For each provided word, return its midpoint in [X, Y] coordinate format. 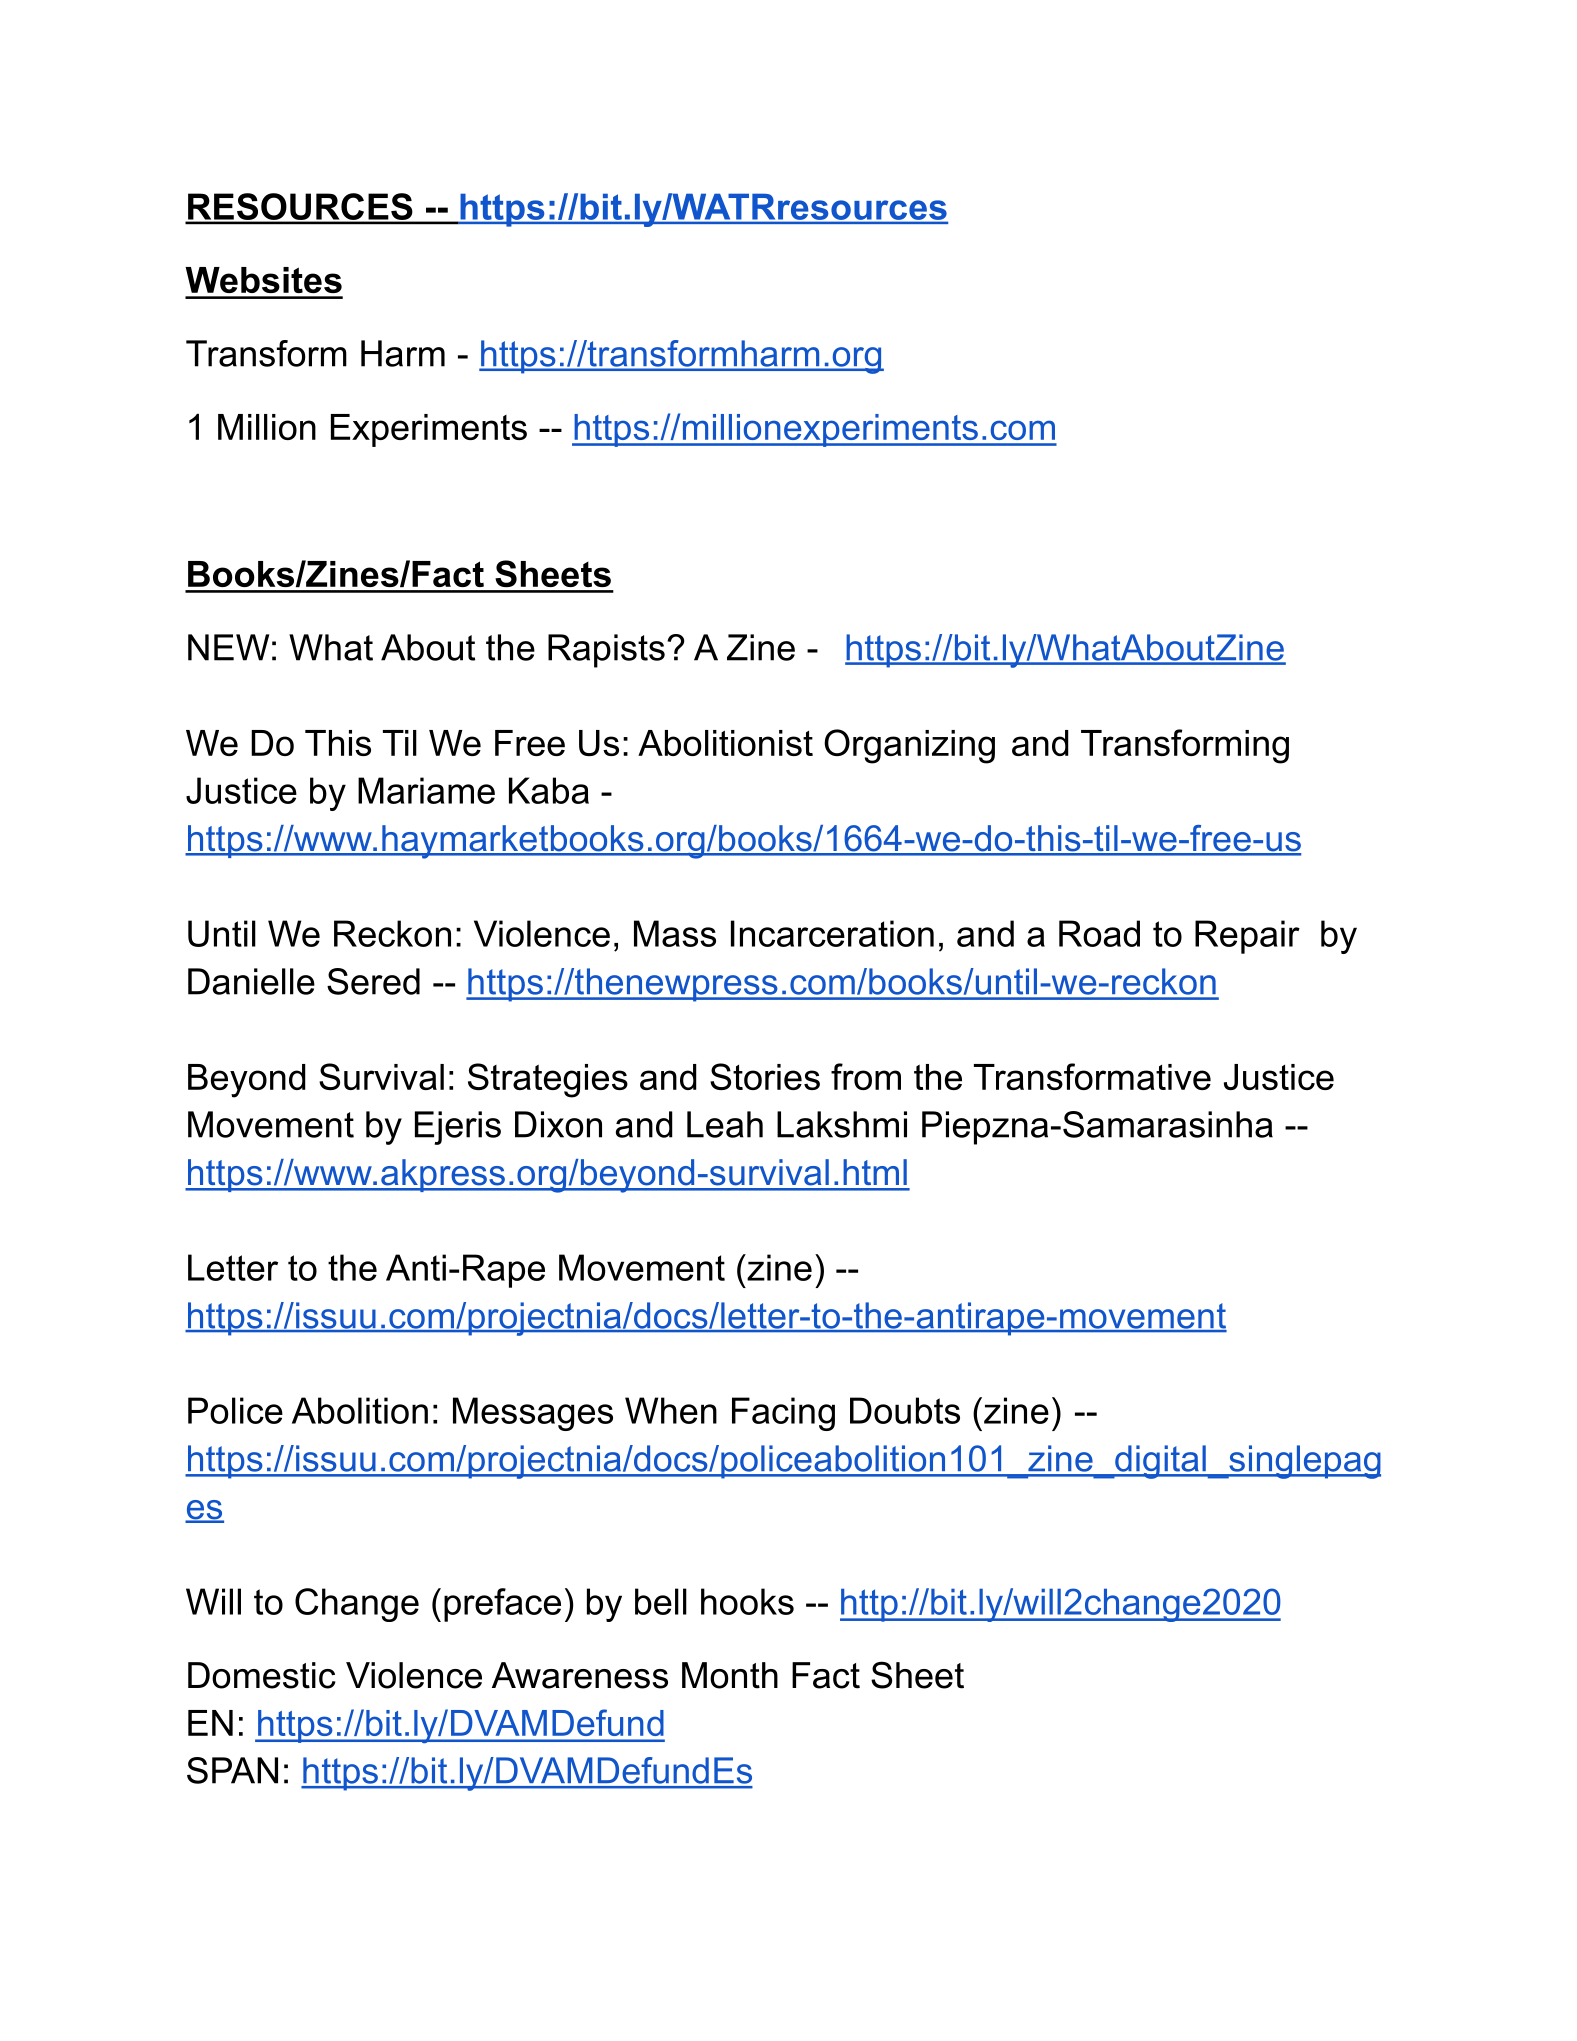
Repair [1247, 937]
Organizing [909, 746]
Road [1099, 933]
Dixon [558, 1124]
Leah [725, 1124]
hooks [747, 1601]
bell [661, 1601]
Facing [783, 1414]
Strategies [548, 1080]
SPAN [232, 1770]
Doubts [905, 1410]
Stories [765, 1076]
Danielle [251, 981]
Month [730, 1675]
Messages [533, 1414]
